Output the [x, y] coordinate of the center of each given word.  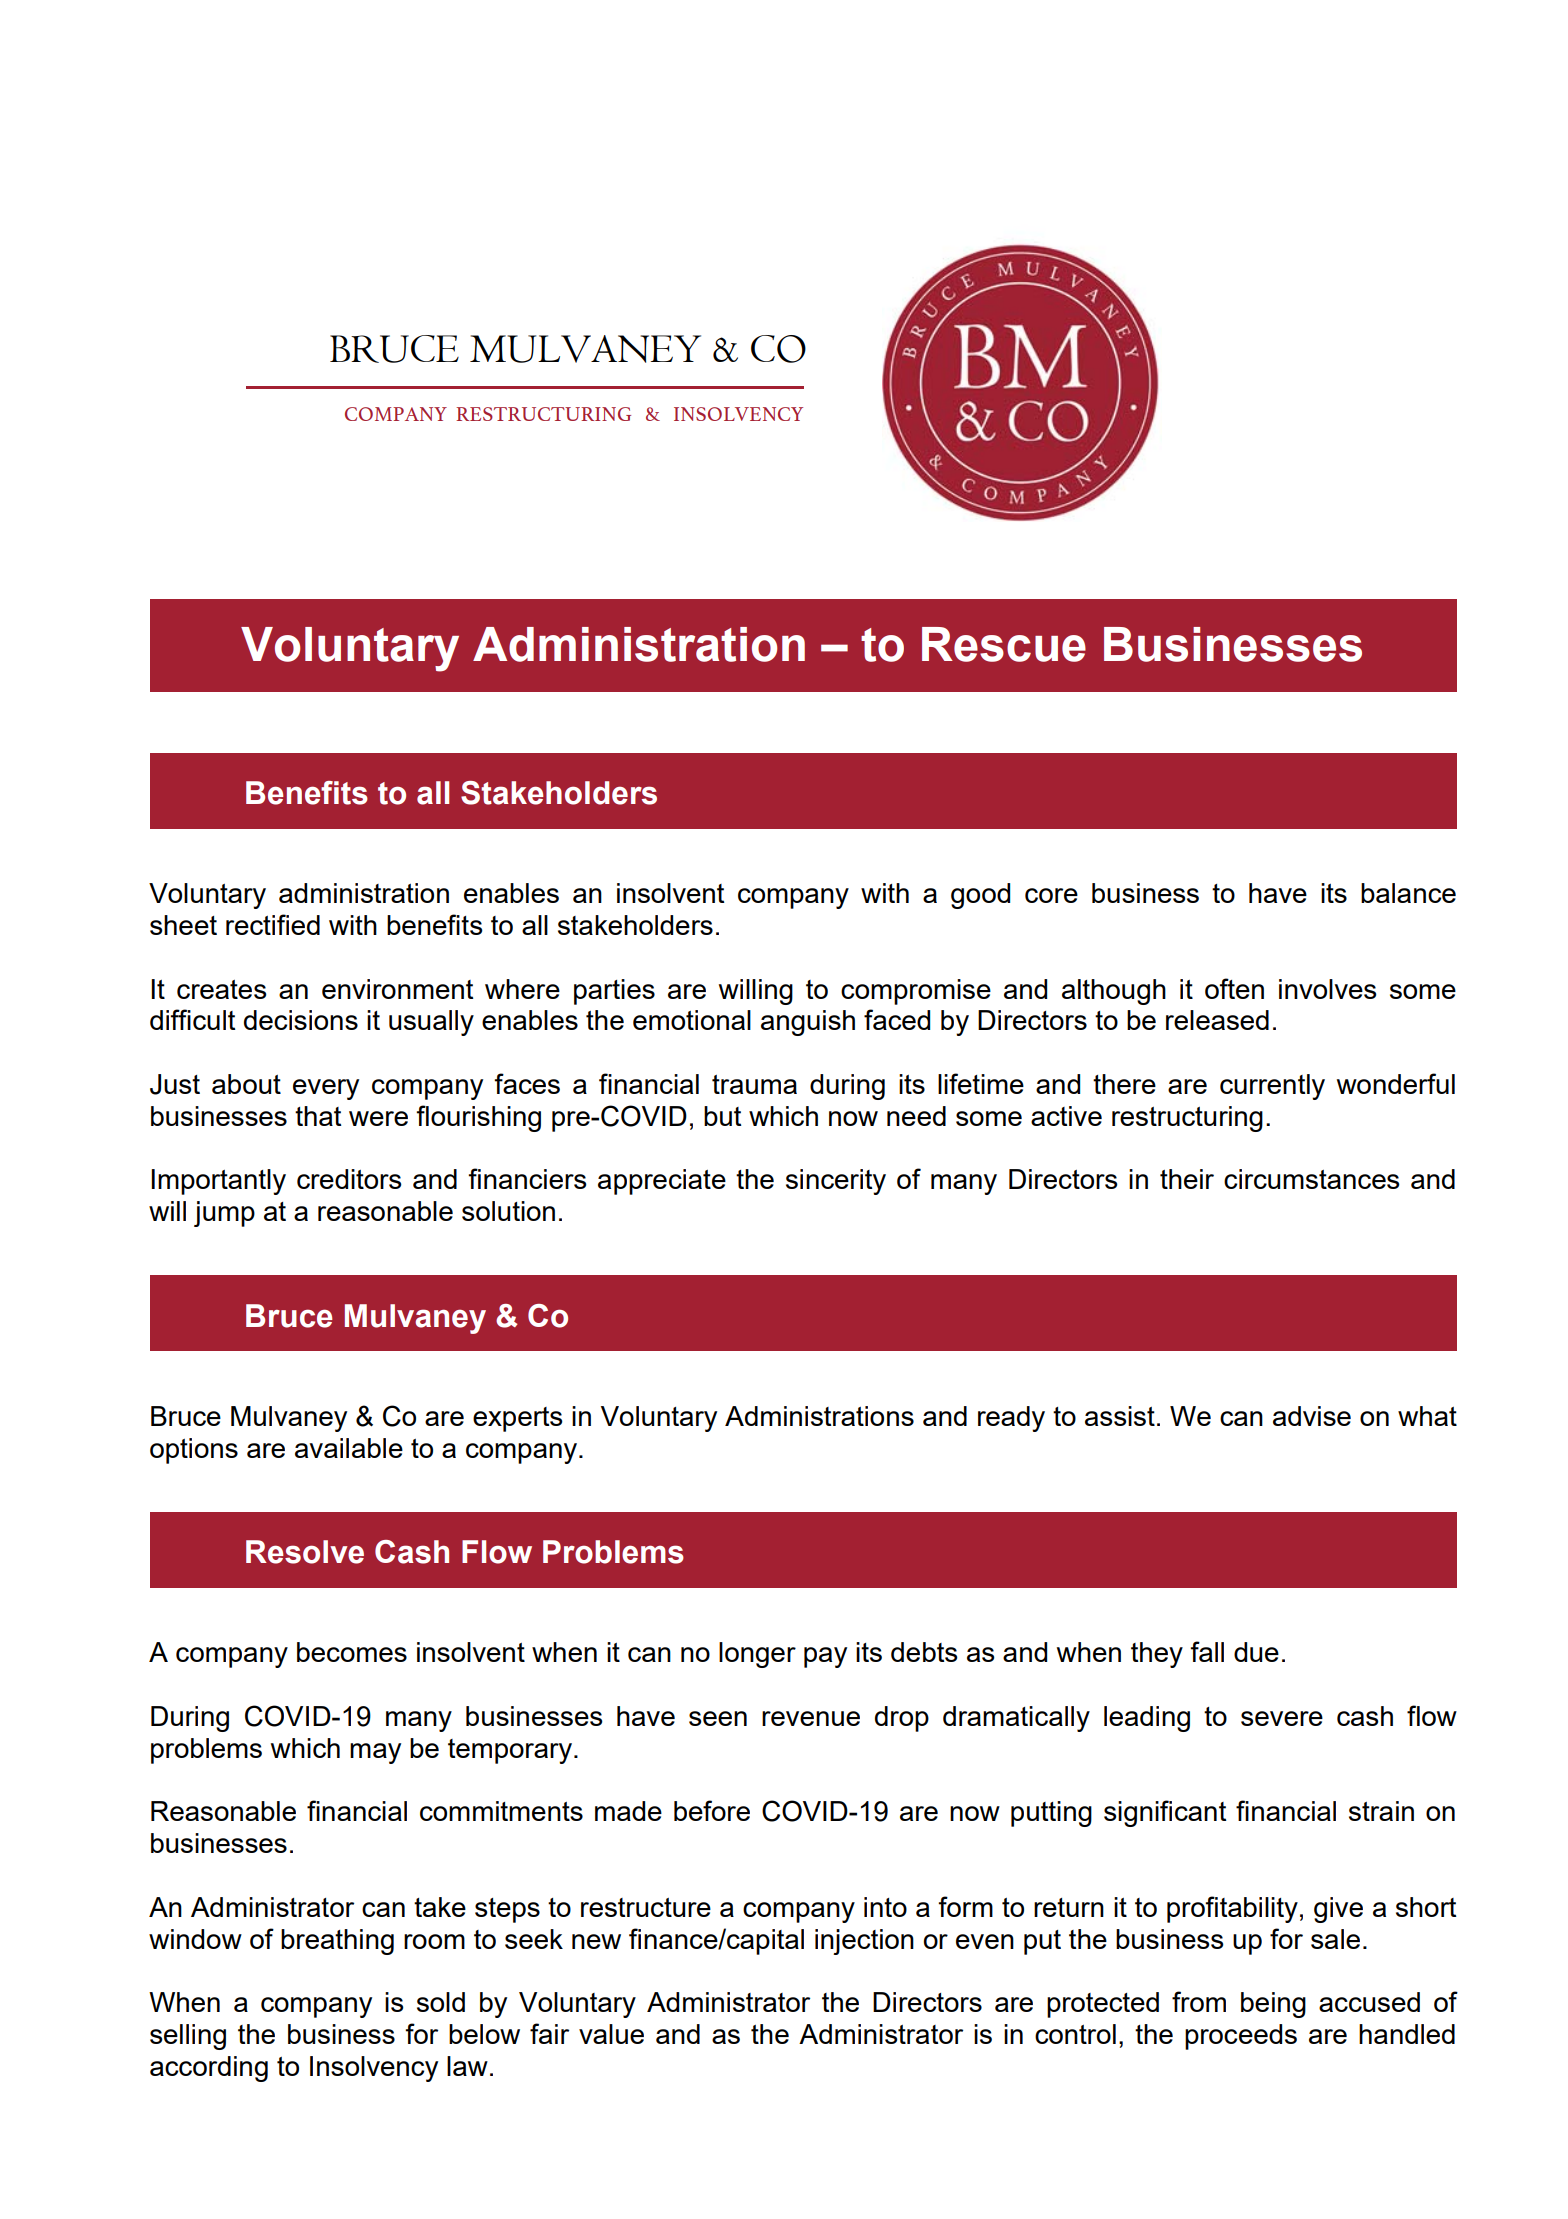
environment [397, 989]
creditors [349, 1179]
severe [1282, 1718]
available [349, 1448]
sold [441, 2002]
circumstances [1312, 1179]
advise [1312, 1416]
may [375, 1753]
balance [1408, 893]
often [1234, 988]
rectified [273, 924]
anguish [808, 1023]
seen [718, 1718]
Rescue [1004, 644]
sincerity [836, 1182]
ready [1011, 1419]
